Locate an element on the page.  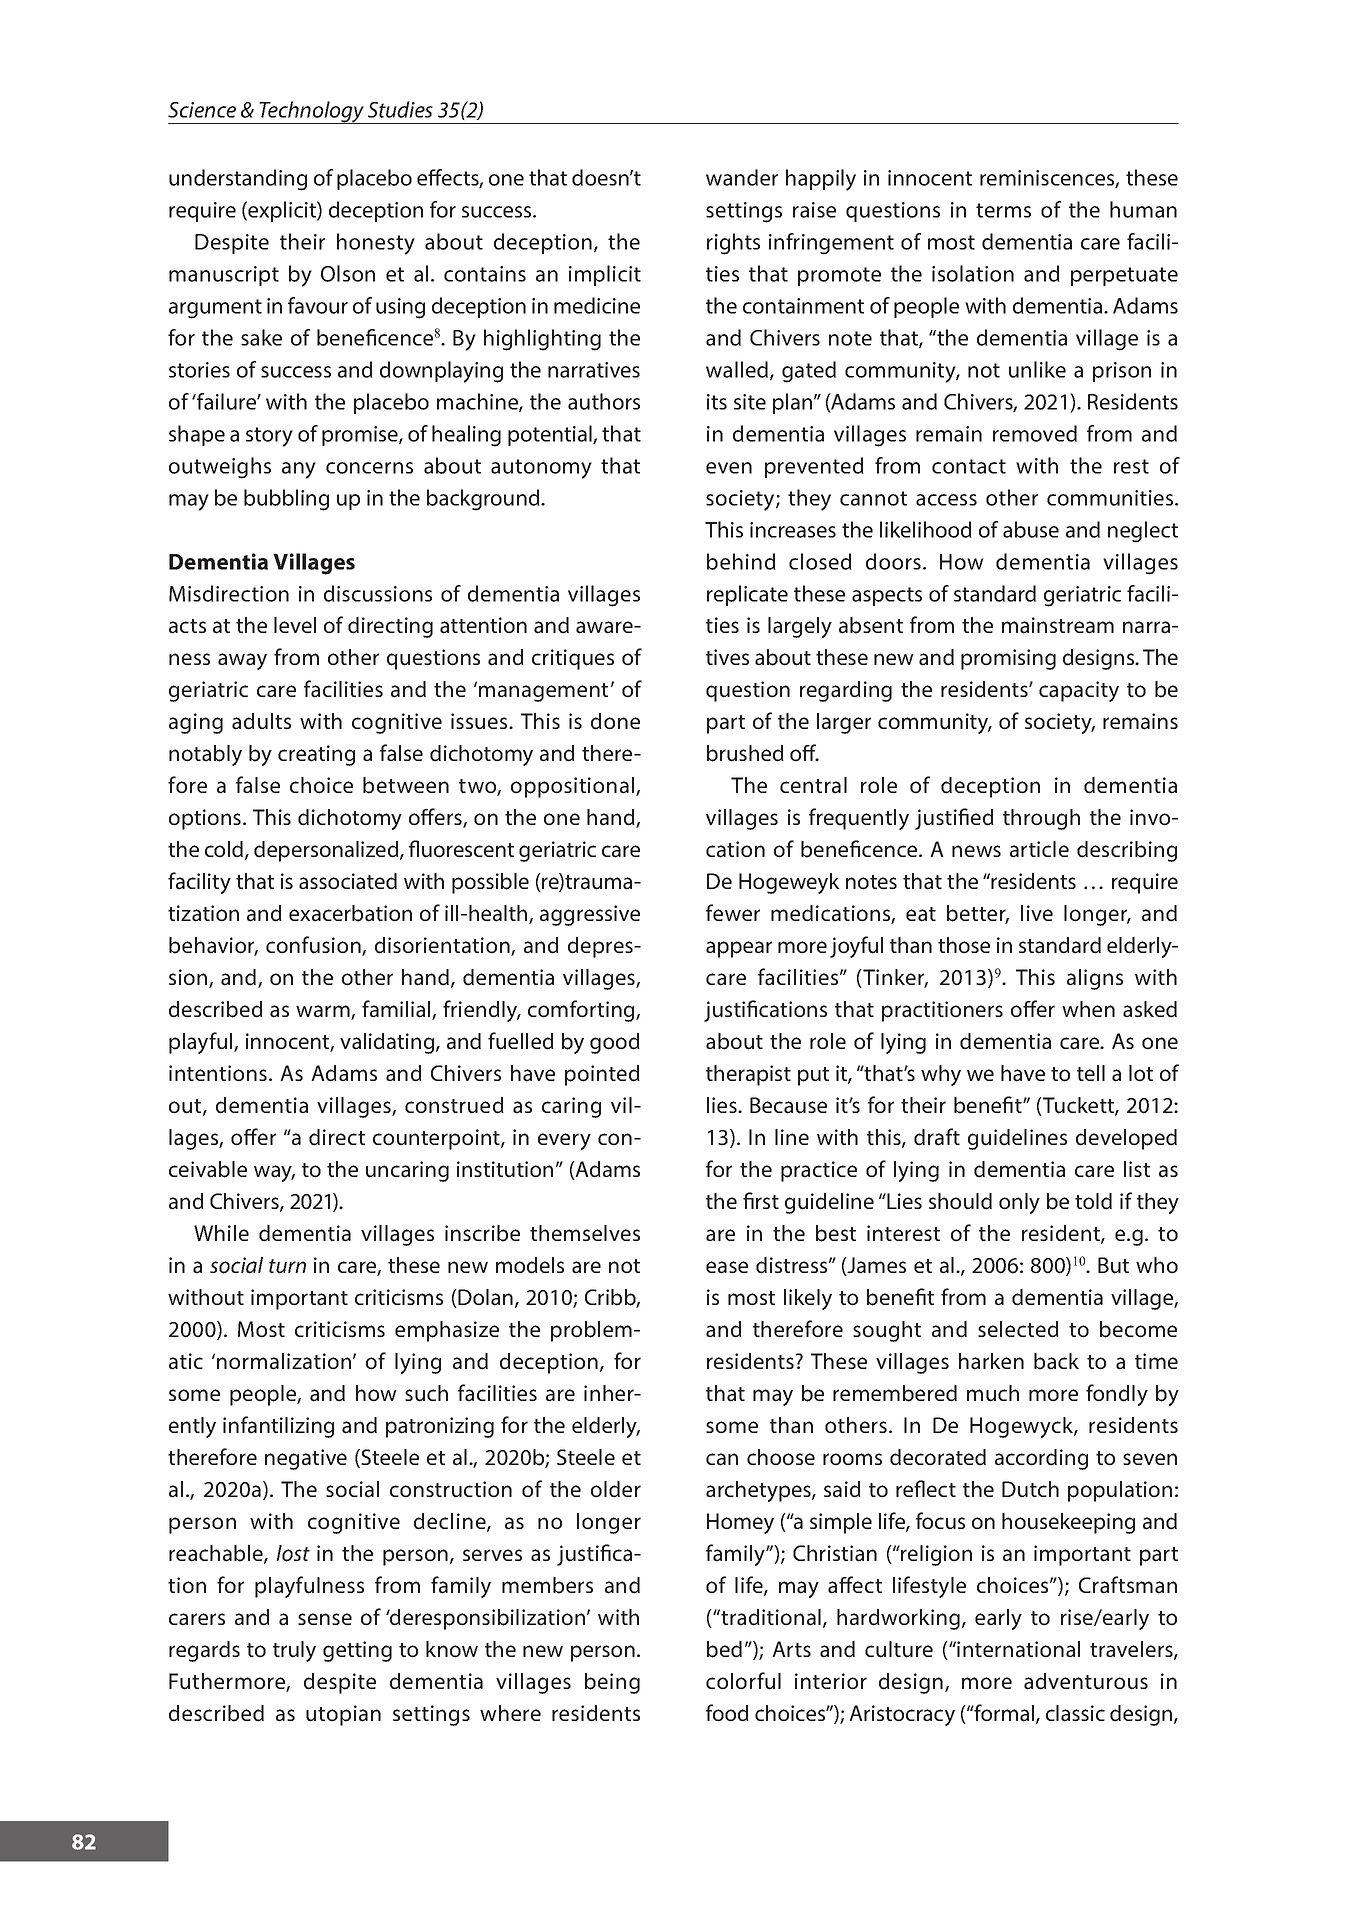
wander is located at coordinates (742, 177).
